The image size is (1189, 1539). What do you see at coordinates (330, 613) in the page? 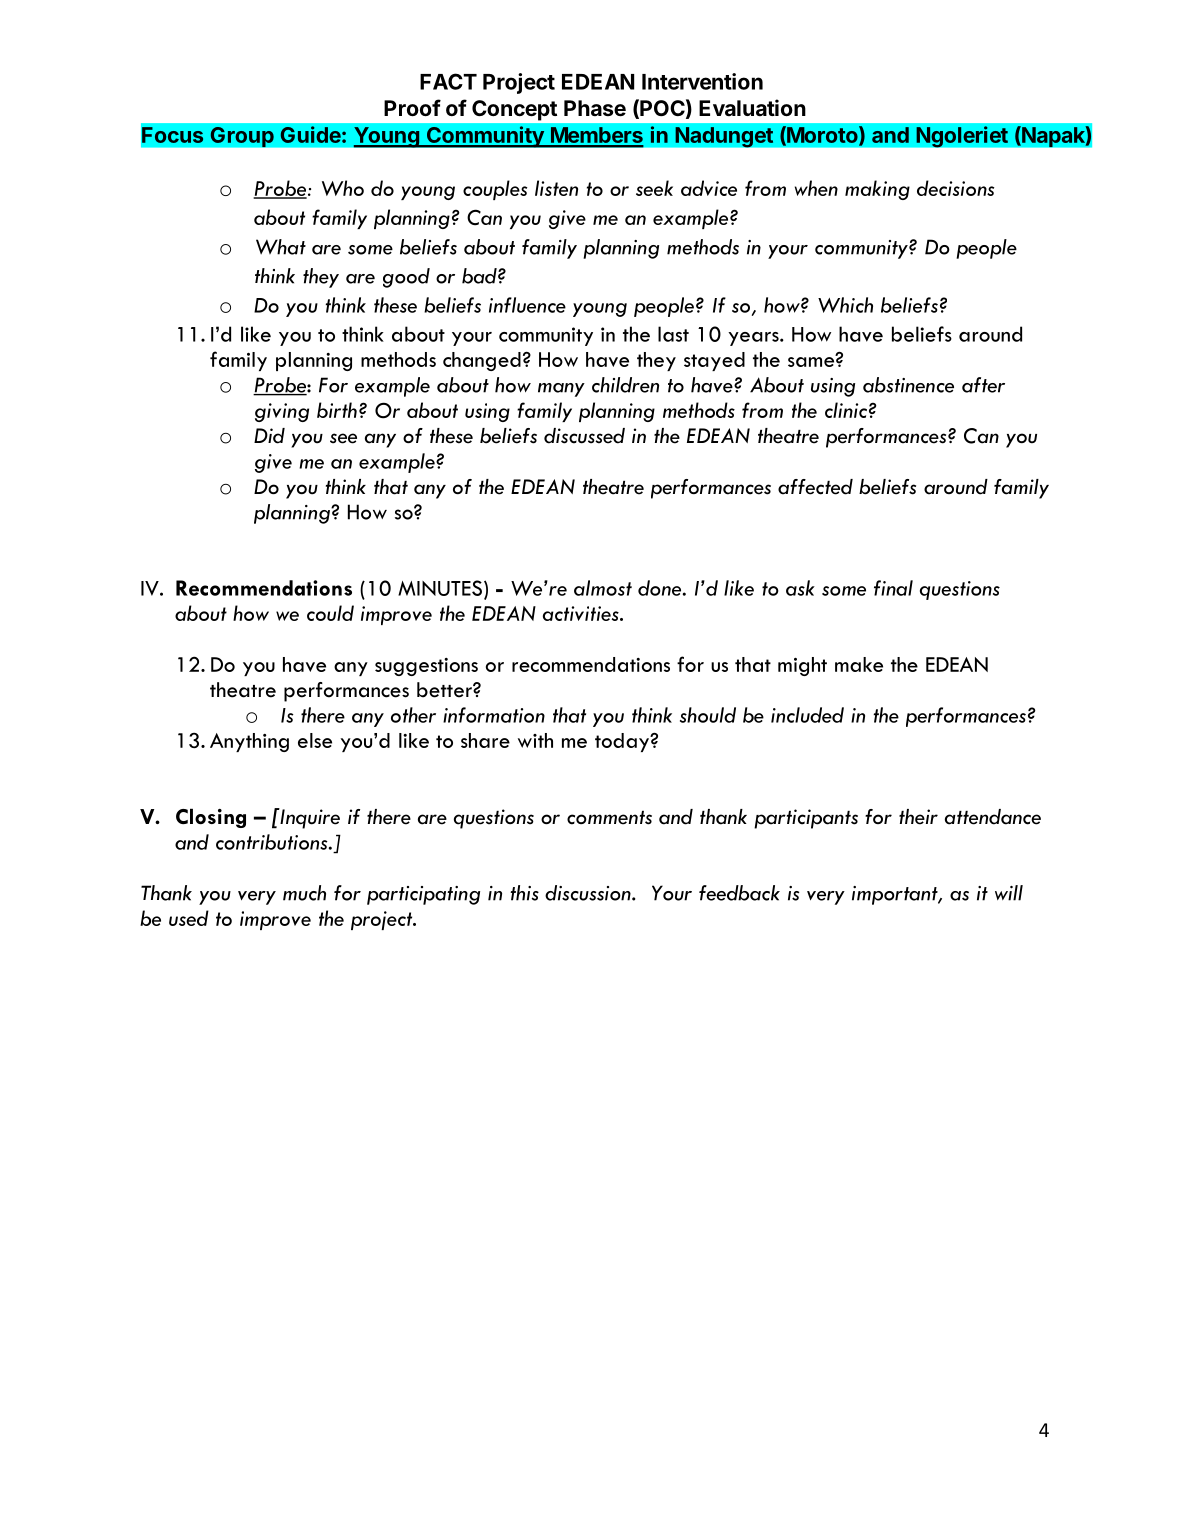
I see `could` at bounding box center [330, 613].
